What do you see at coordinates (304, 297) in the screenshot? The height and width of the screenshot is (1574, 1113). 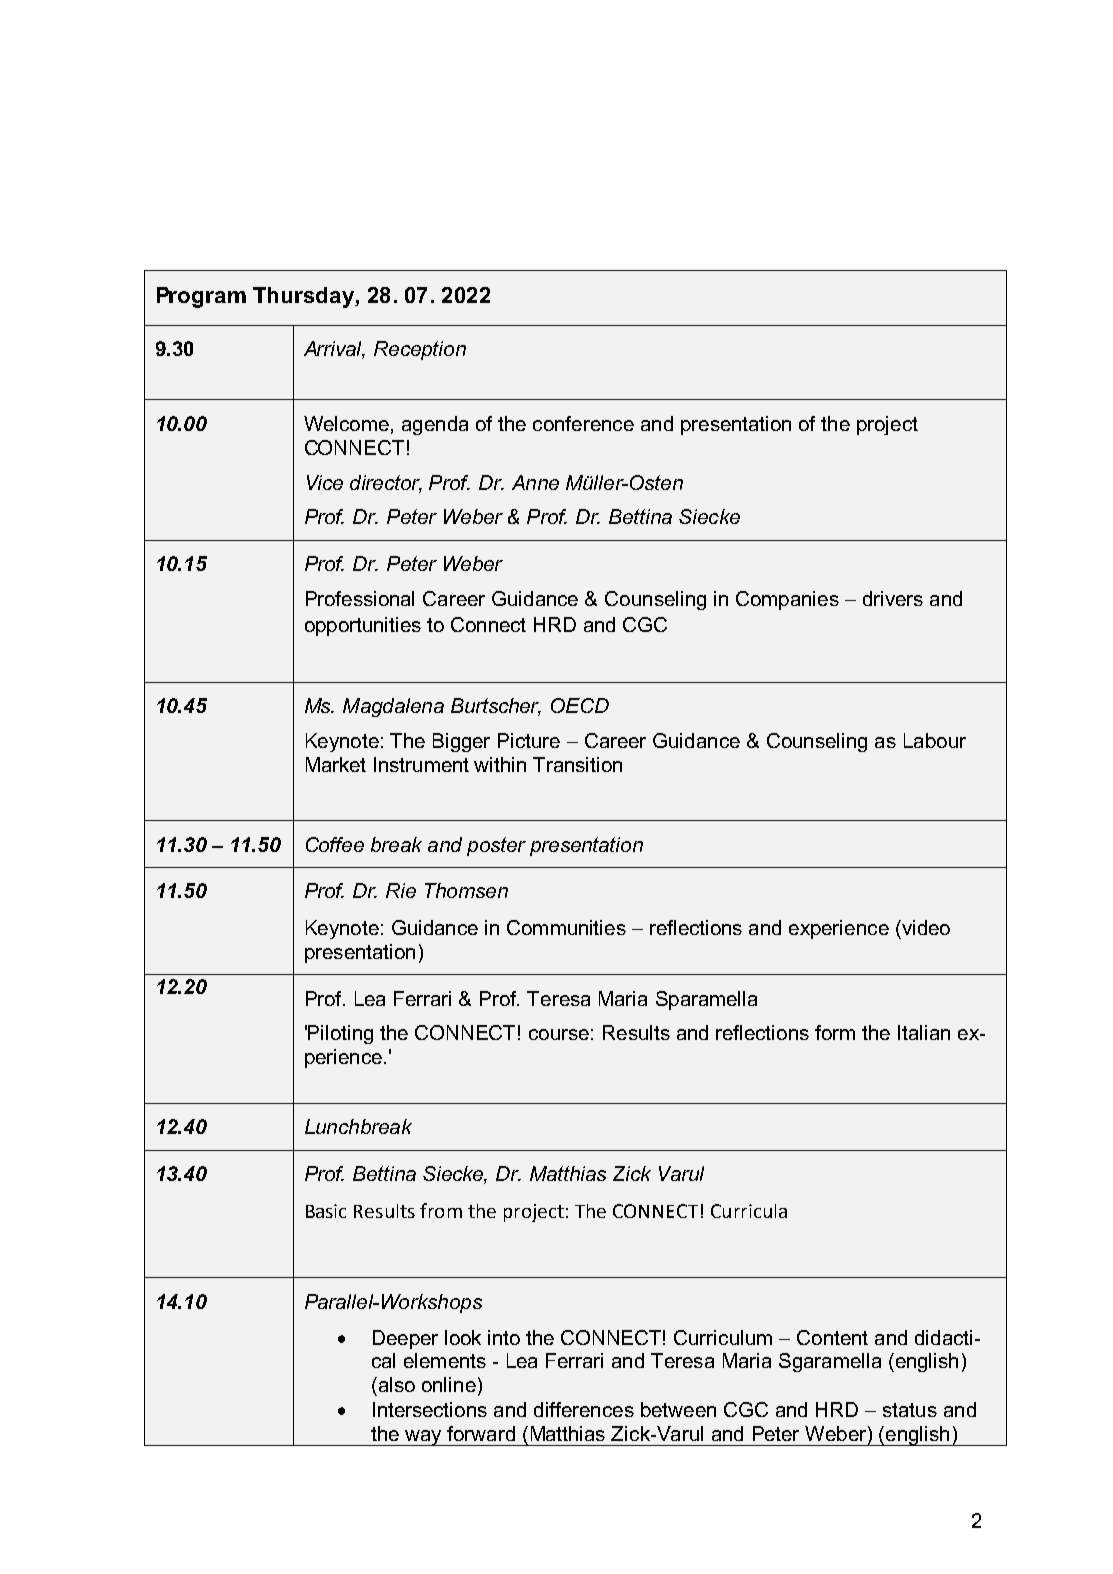 I see `Thursday` at bounding box center [304, 297].
